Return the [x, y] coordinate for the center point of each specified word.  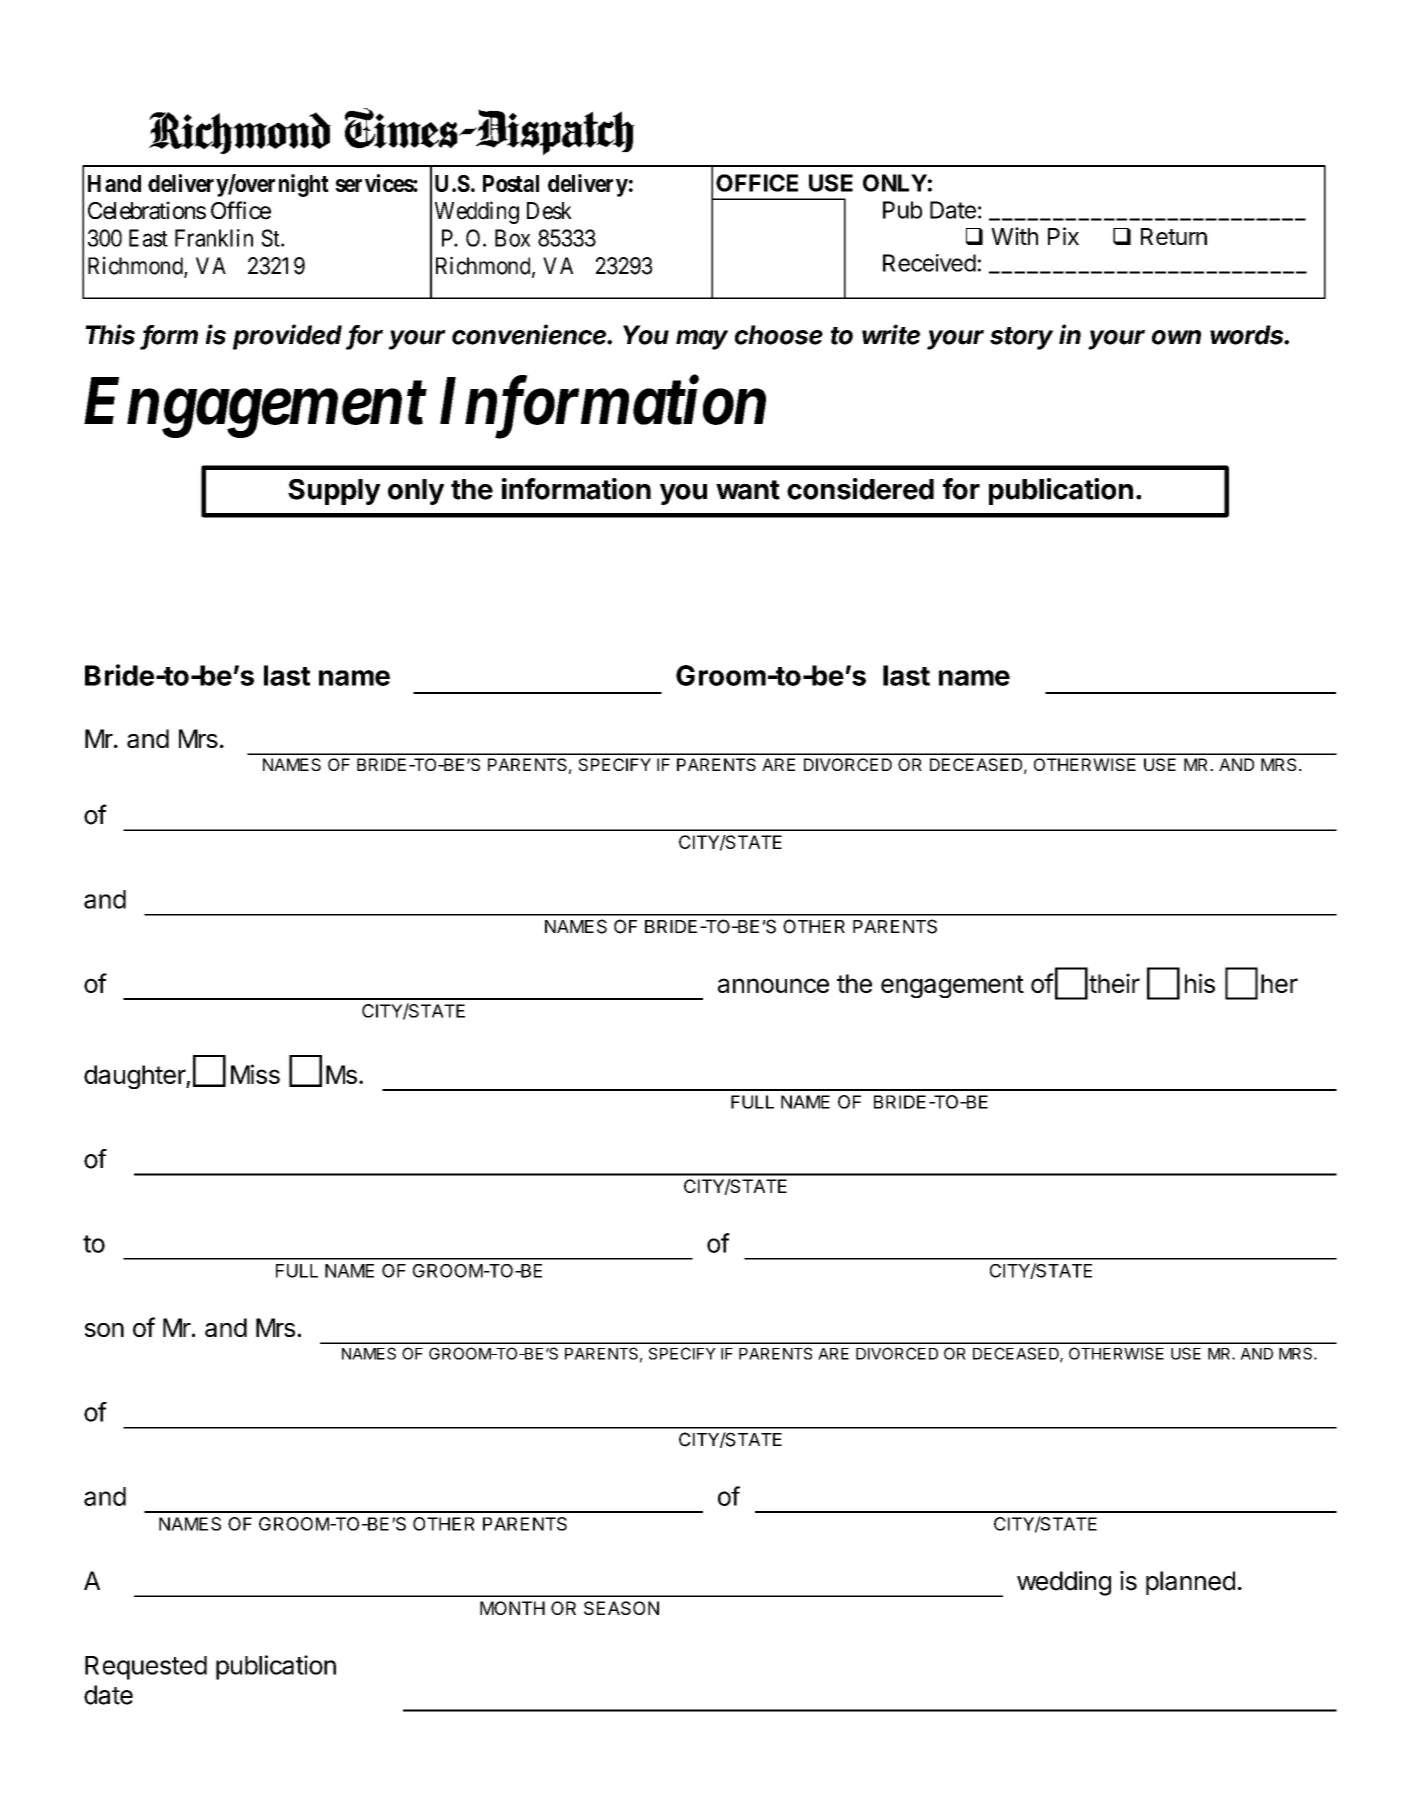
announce [773, 985]
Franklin [214, 238]
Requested [146, 1668]
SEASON [621, 1608]
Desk [549, 211]
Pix [1063, 236]
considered [860, 489]
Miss [255, 1074]
